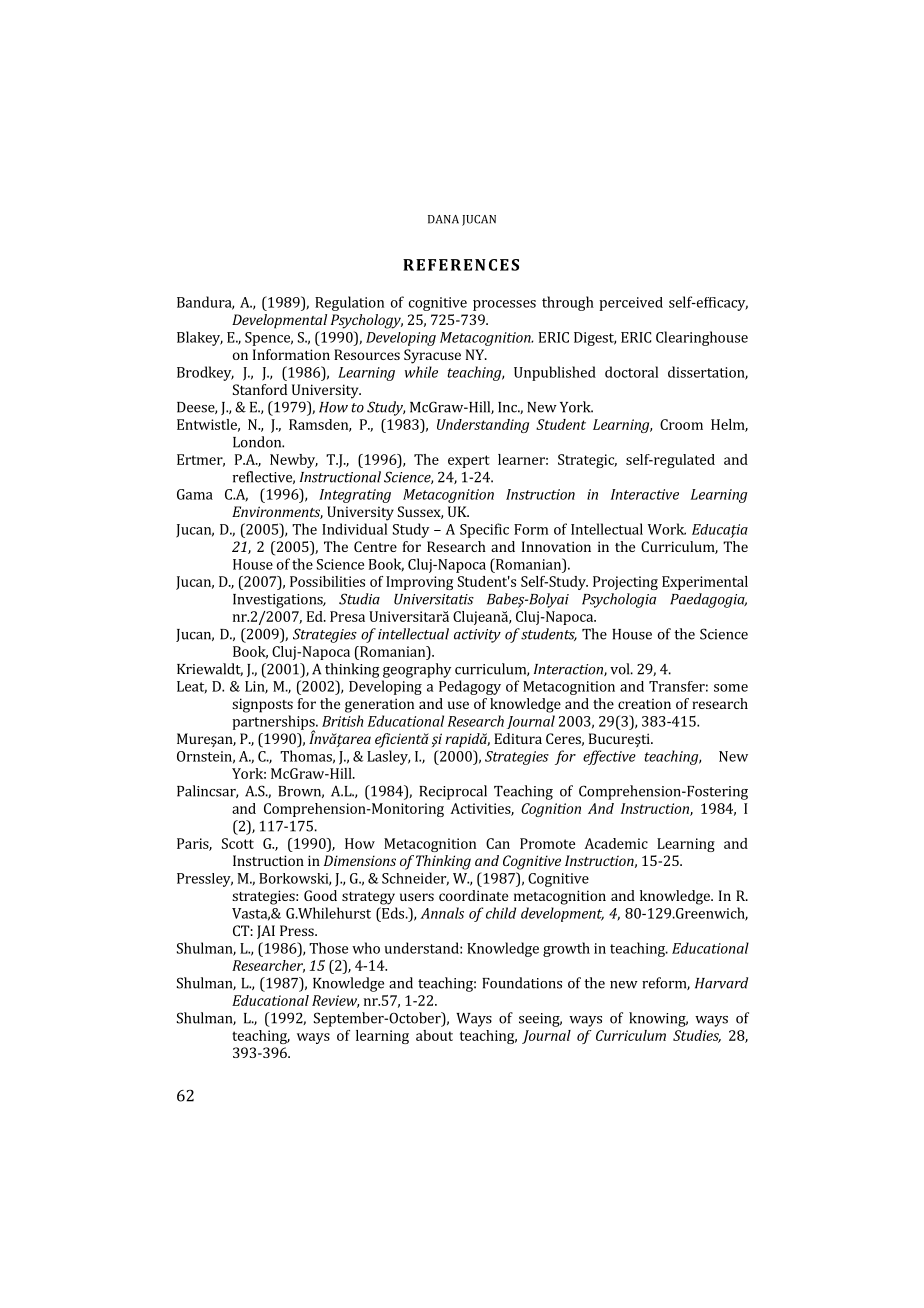 Image resolution: width=924 pixels, height=1308 pixels. I want to click on Possibilities, so click(327, 581).
